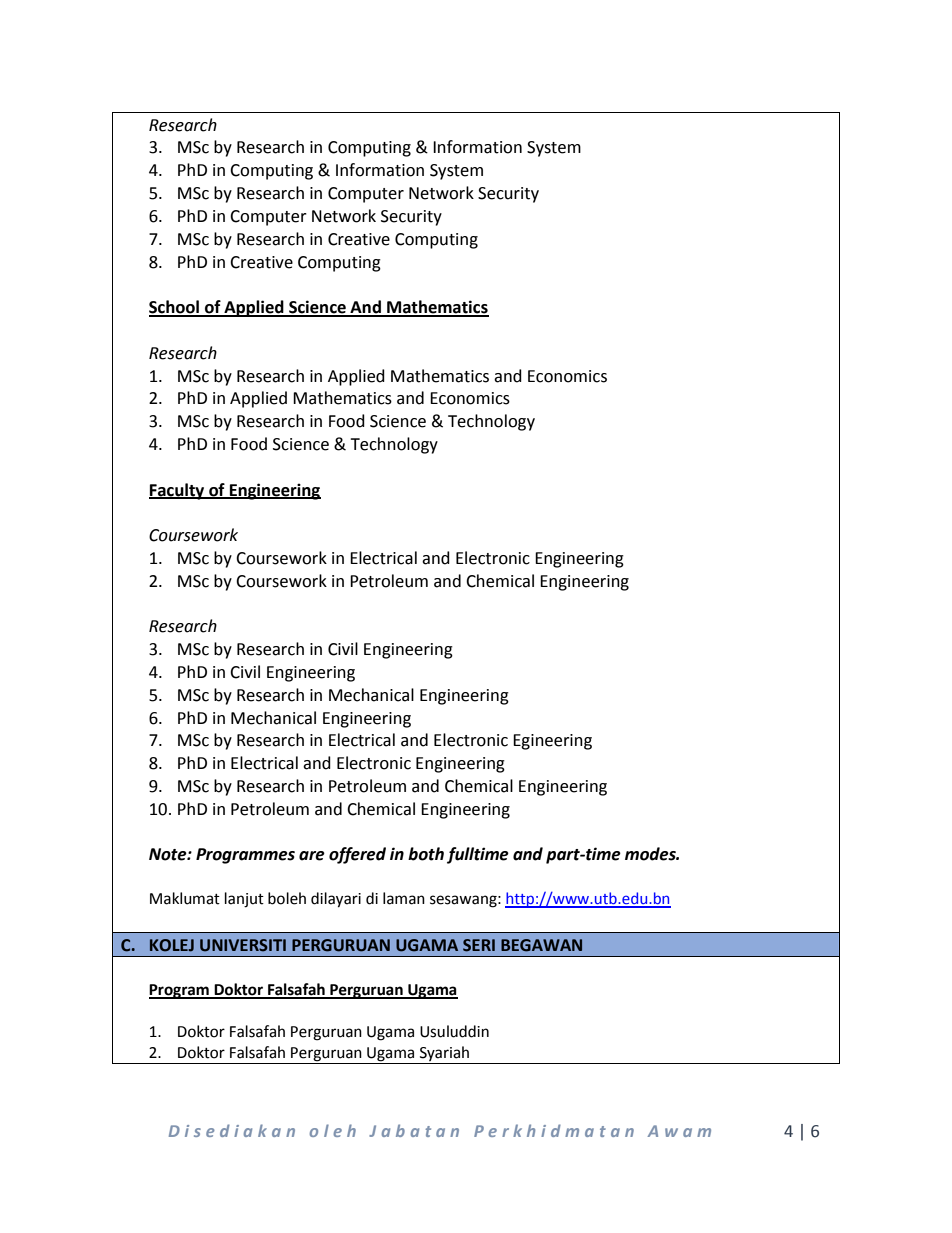  What do you see at coordinates (426, 854) in the screenshot?
I see `both` at bounding box center [426, 854].
